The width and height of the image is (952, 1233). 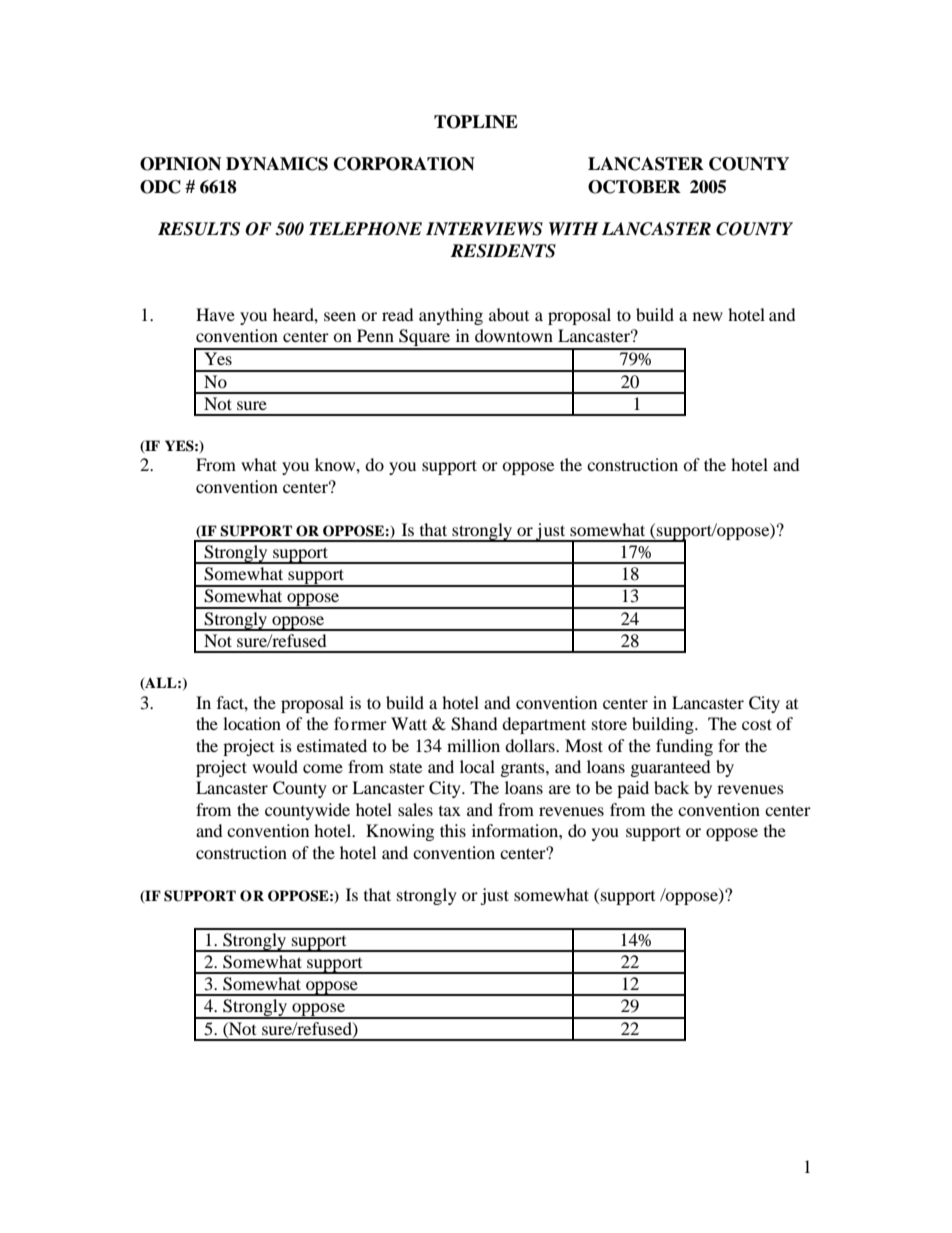 What do you see at coordinates (375, 335) in the image?
I see `Penn` at bounding box center [375, 335].
